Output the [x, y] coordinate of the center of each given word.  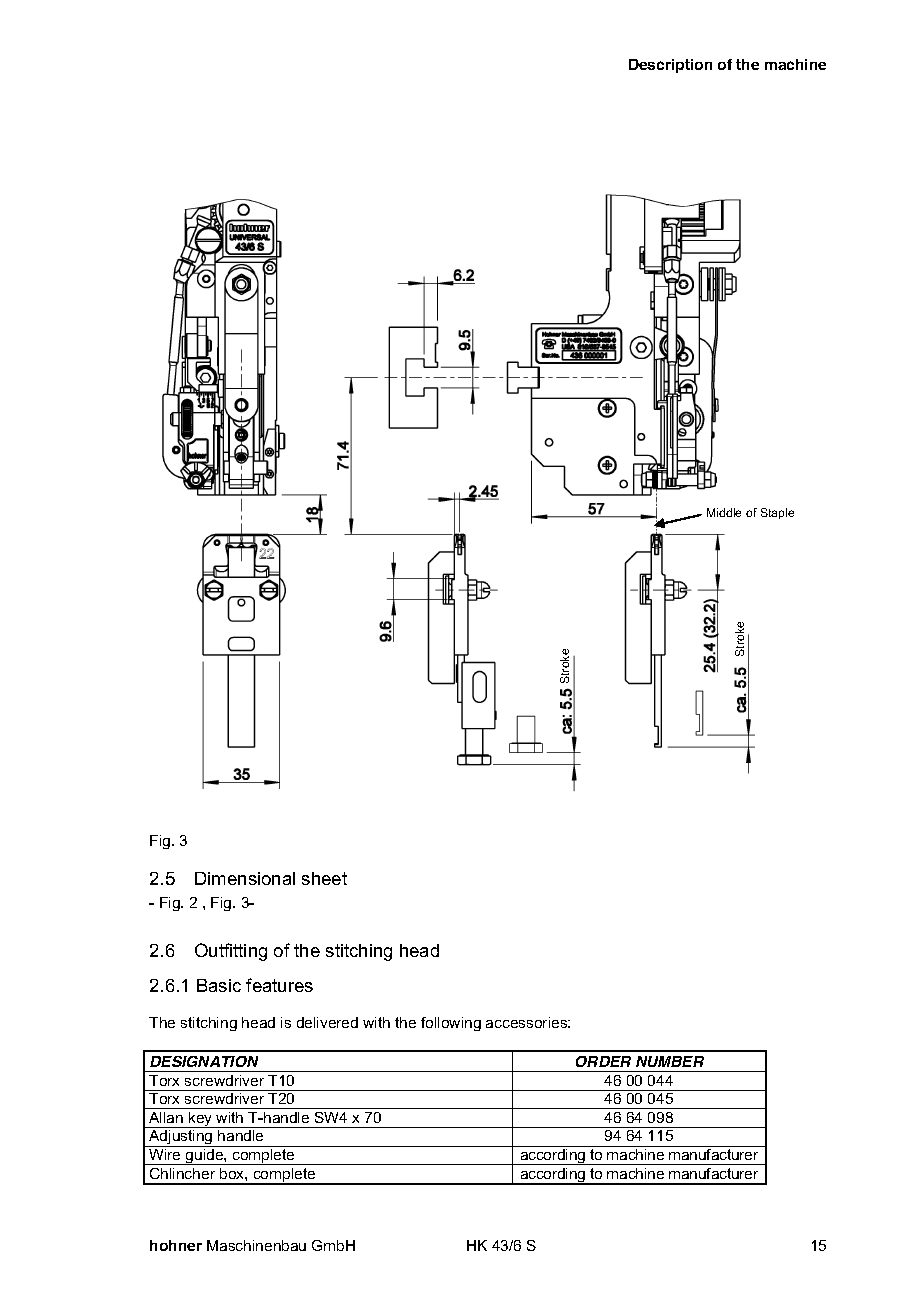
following [451, 1024]
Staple [777, 513]
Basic [219, 985]
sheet [324, 878]
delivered [327, 1022]
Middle [724, 512]
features [279, 985]
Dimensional [245, 878]
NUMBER [670, 1061]
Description [670, 66]
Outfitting [231, 952]
